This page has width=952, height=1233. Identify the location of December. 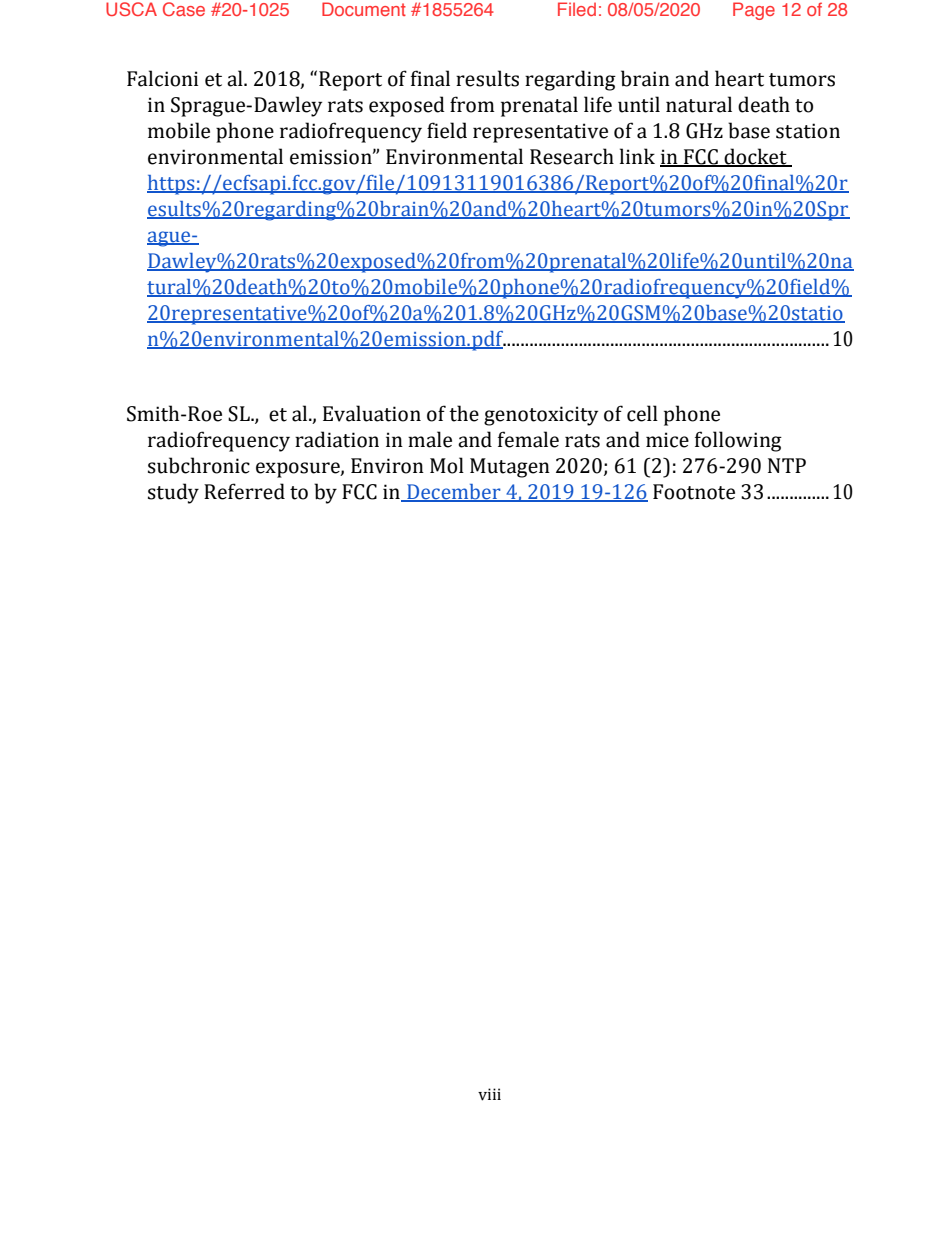
(454, 492).
